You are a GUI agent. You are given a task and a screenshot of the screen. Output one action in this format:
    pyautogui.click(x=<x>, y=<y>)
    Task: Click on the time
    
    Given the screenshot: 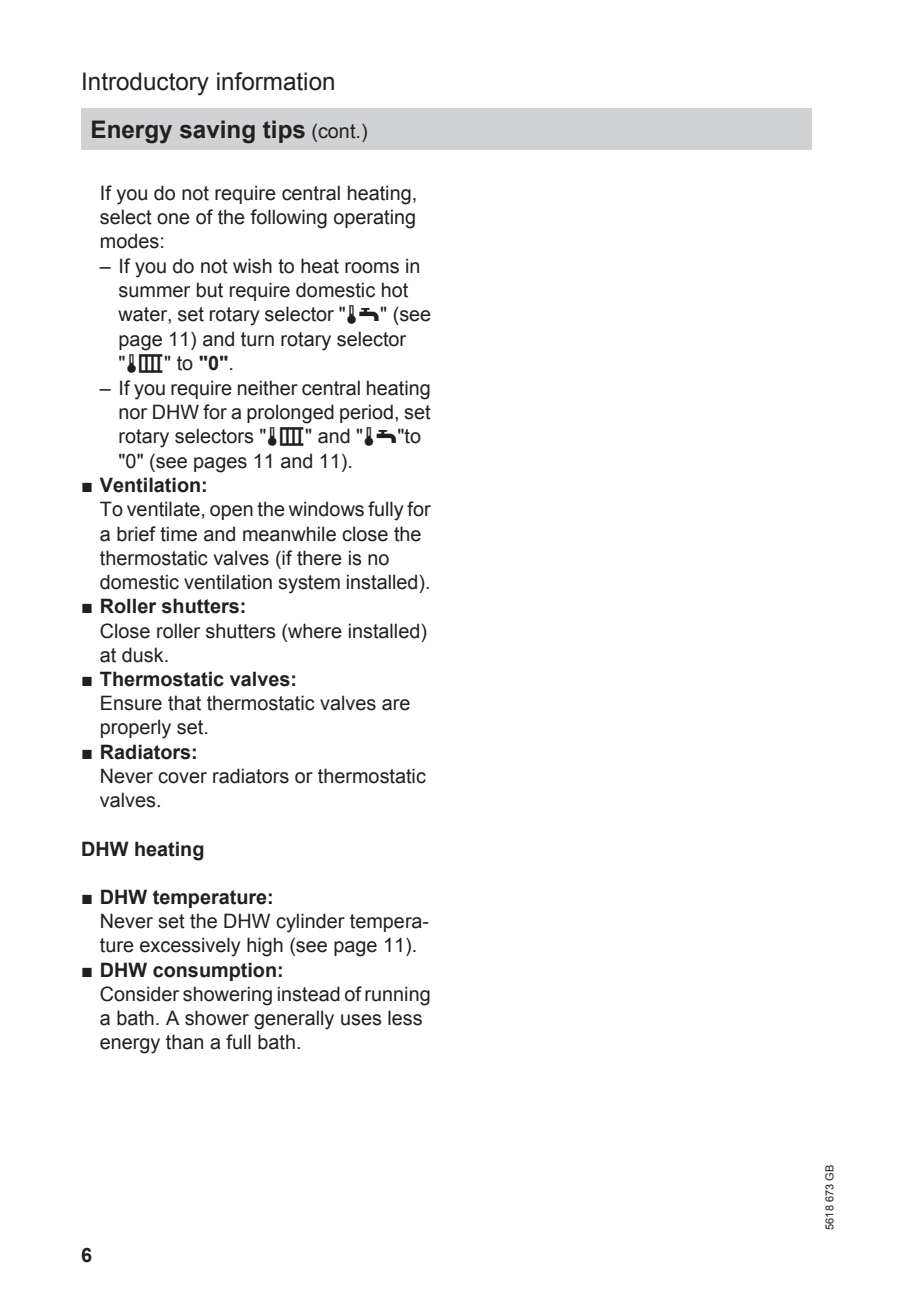 What is the action you would take?
    pyautogui.click(x=178, y=534)
